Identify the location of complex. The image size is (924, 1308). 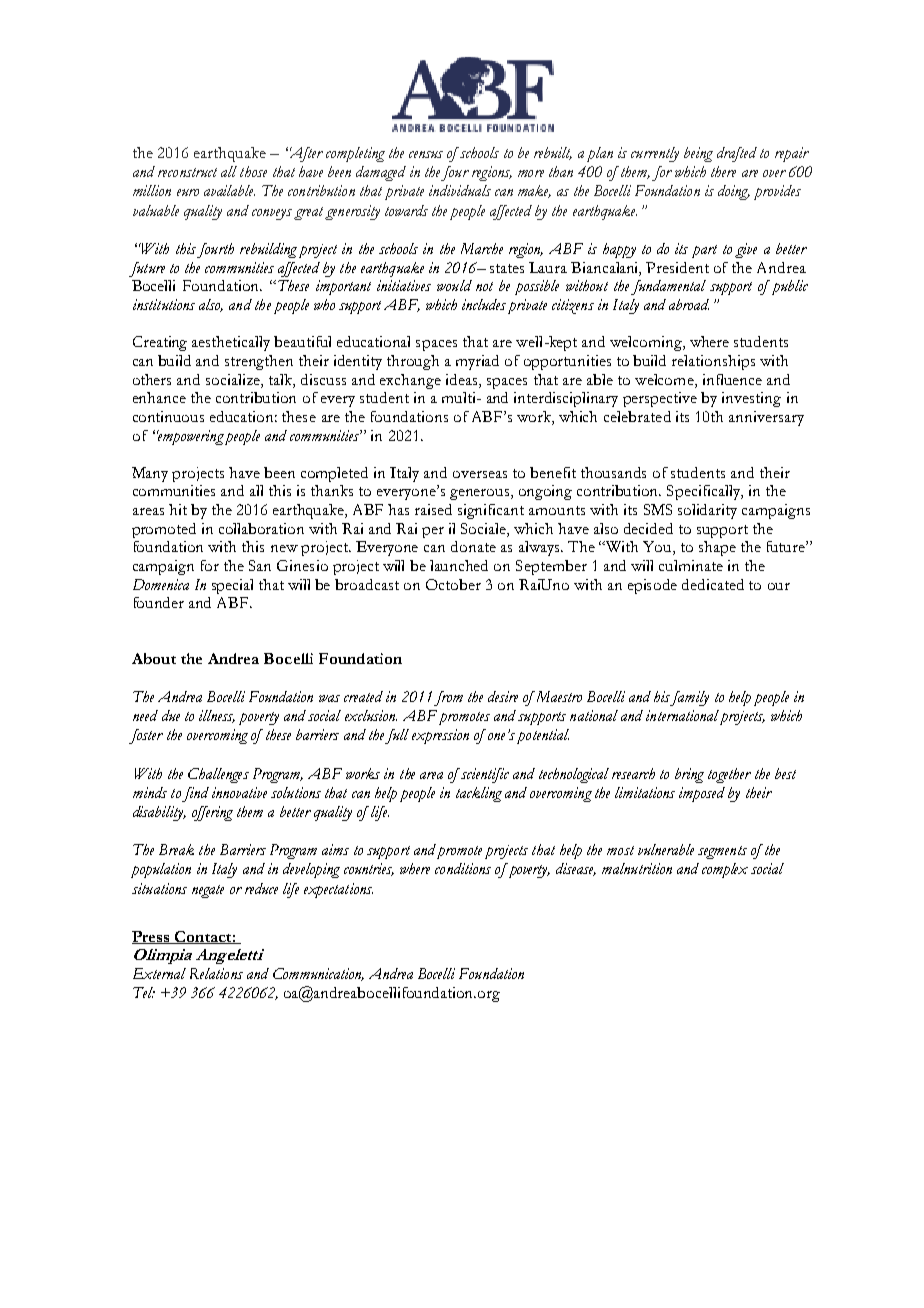
(725, 870).
